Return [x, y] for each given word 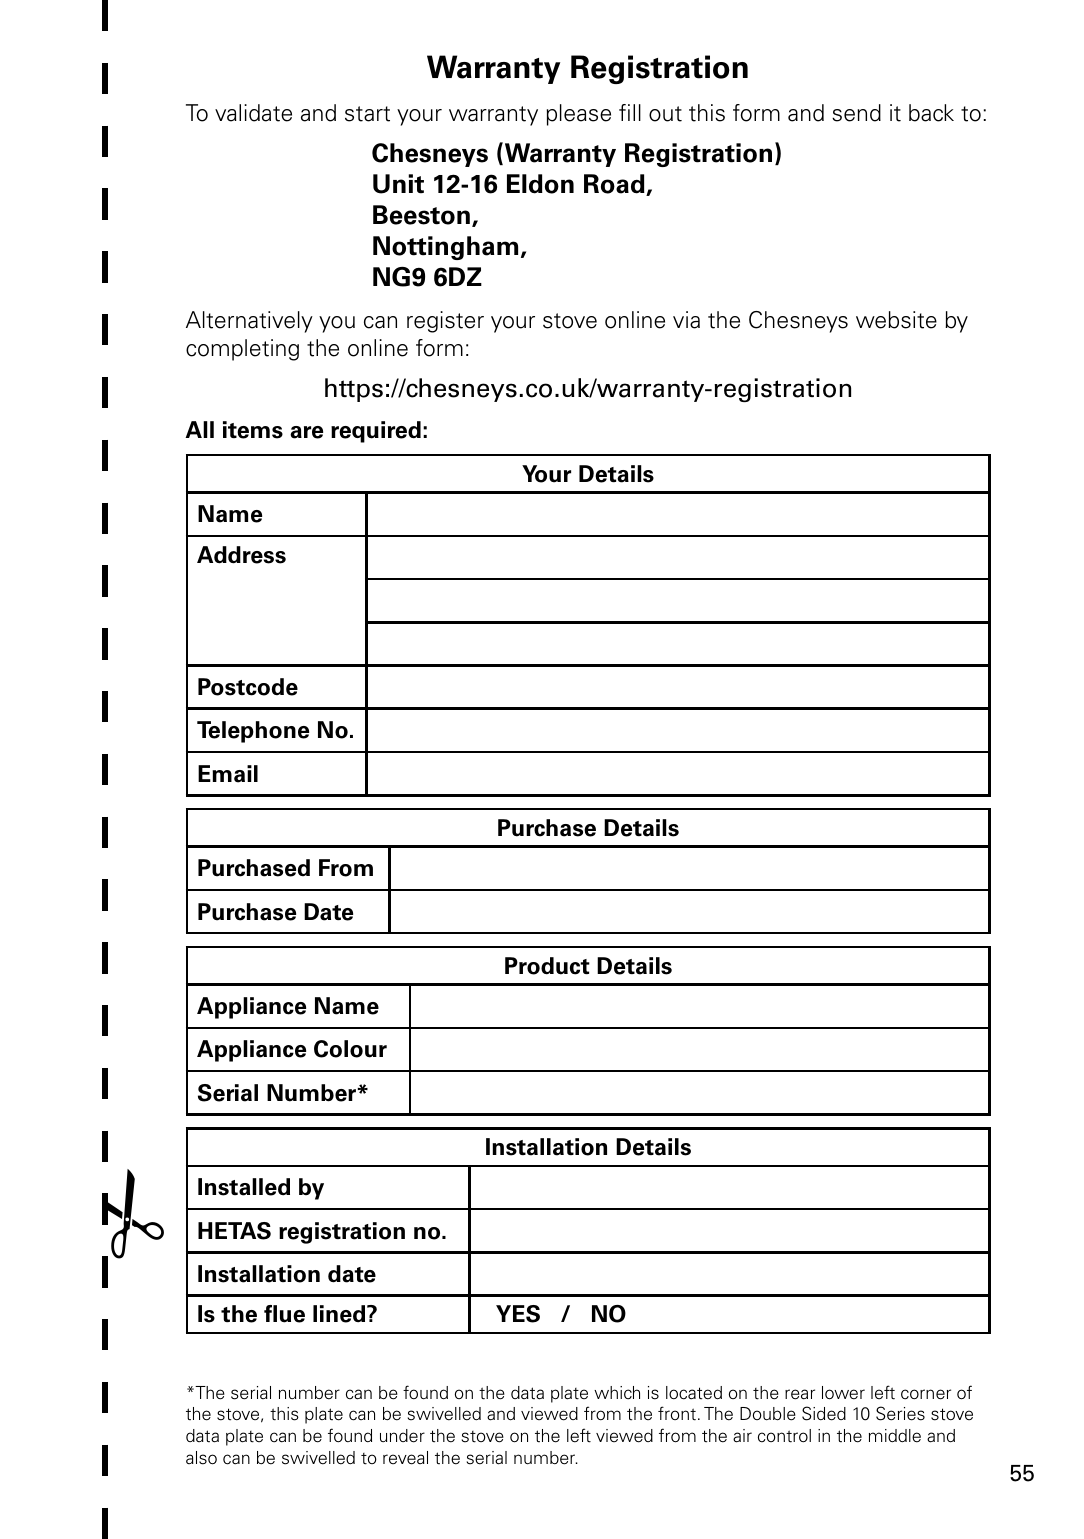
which [617, 1393]
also [201, 1458]
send [856, 113]
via [686, 320]
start [367, 114]
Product [547, 966]
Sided [824, 1413]
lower [843, 1393]
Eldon [540, 184]
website [896, 320]
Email [228, 774]
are [306, 432]
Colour [350, 1049]
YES [518, 1314]
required [376, 432]
